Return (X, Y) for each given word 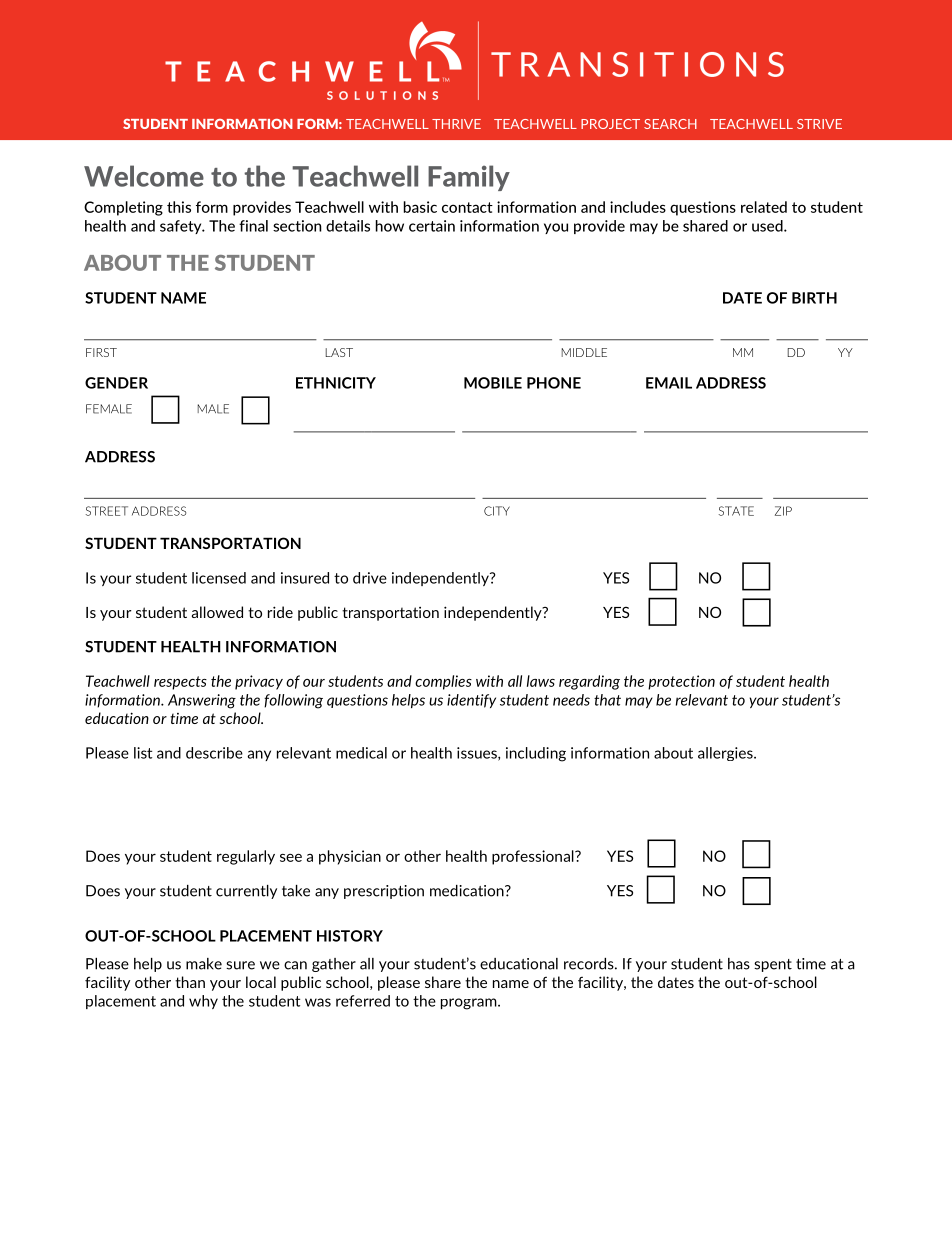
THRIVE (456, 124)
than (190, 982)
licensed (219, 578)
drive (370, 578)
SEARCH (670, 124)
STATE (736, 511)
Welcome (144, 176)
